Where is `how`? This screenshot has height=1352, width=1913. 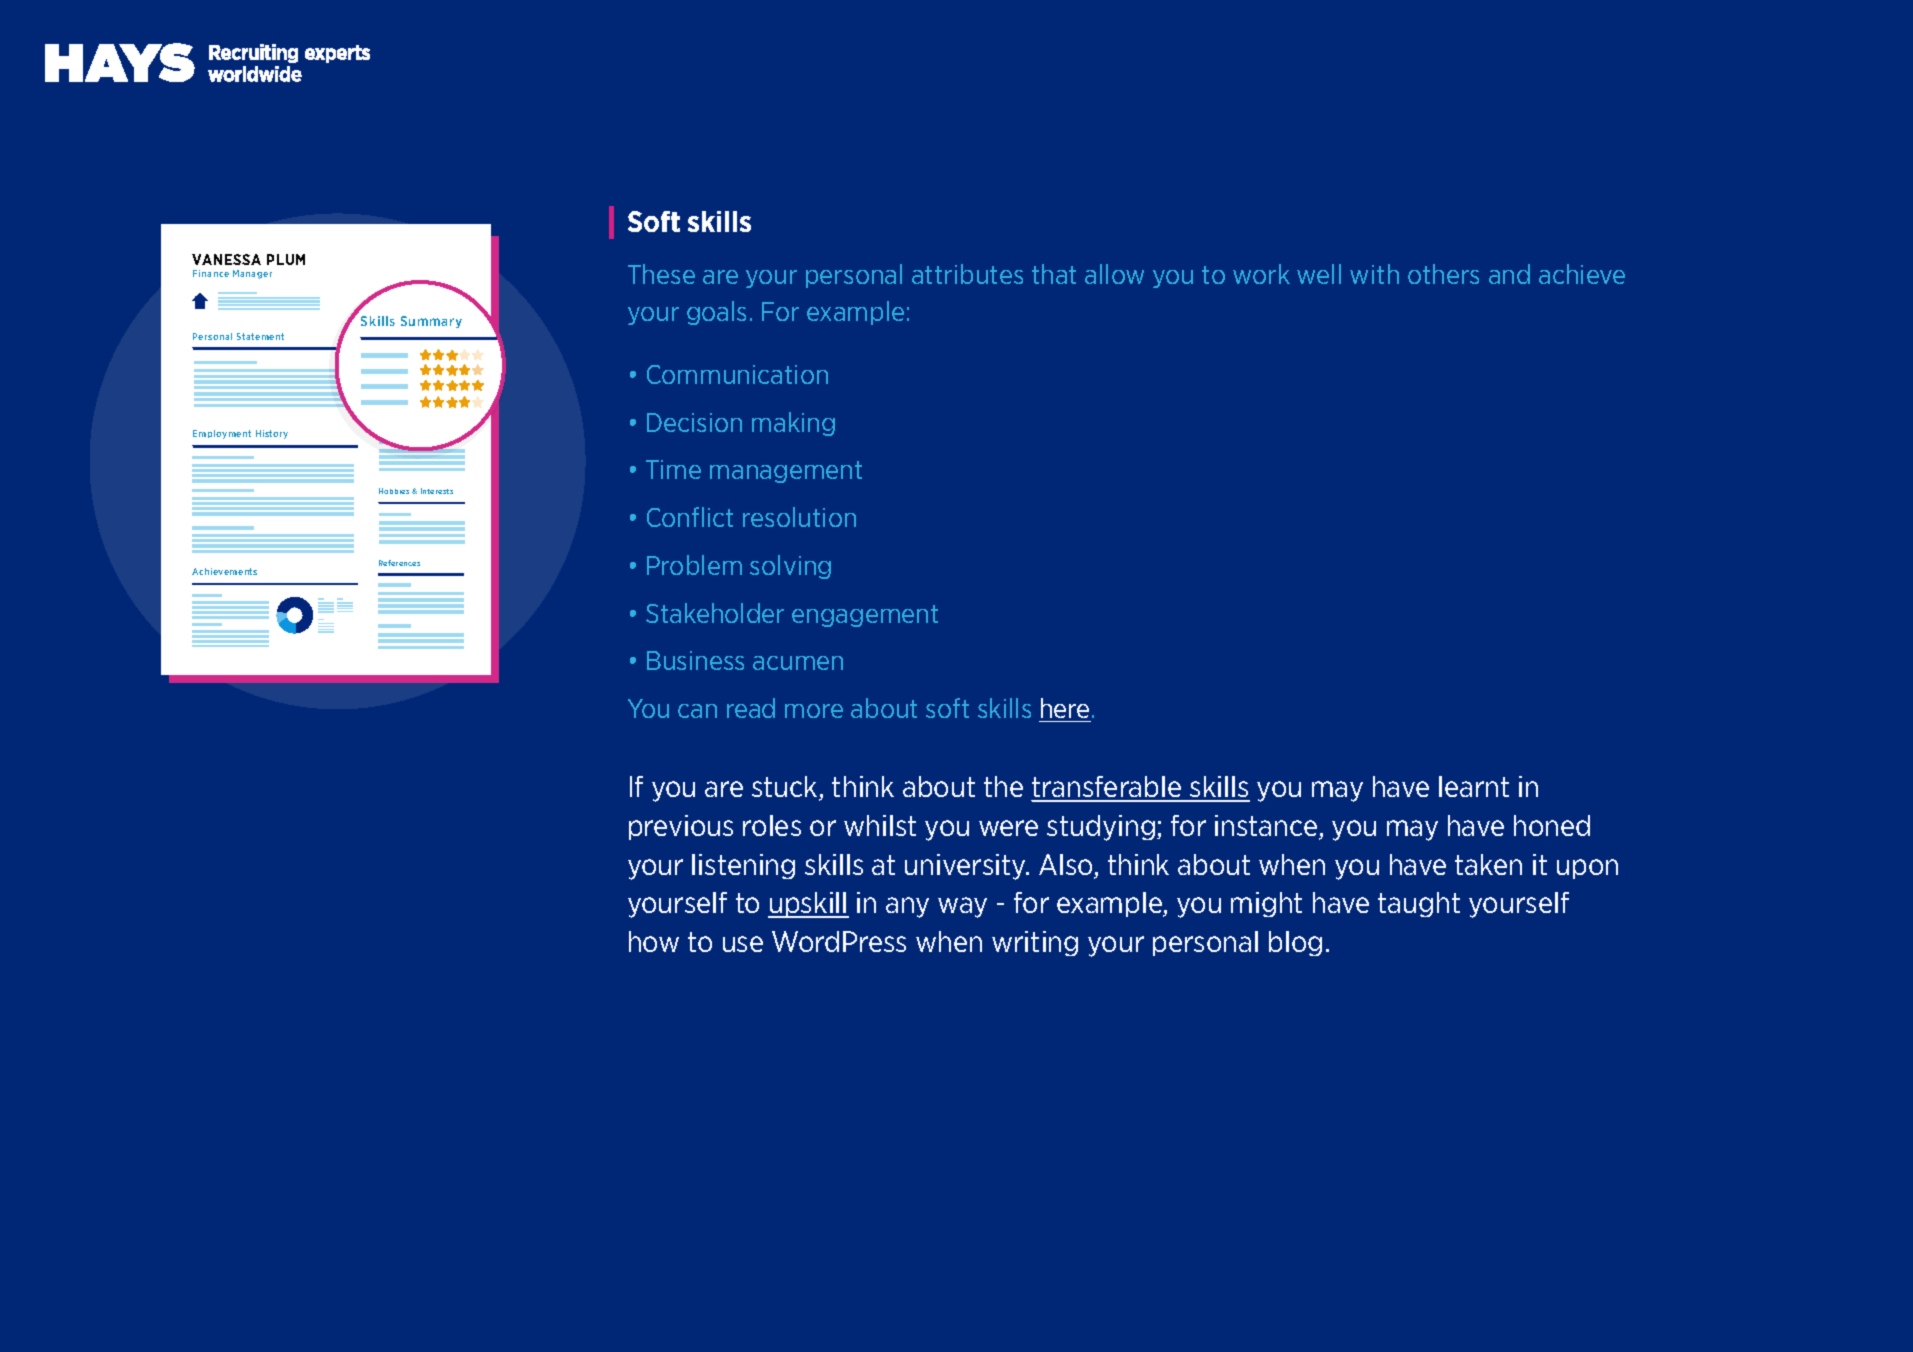 how is located at coordinates (654, 941).
